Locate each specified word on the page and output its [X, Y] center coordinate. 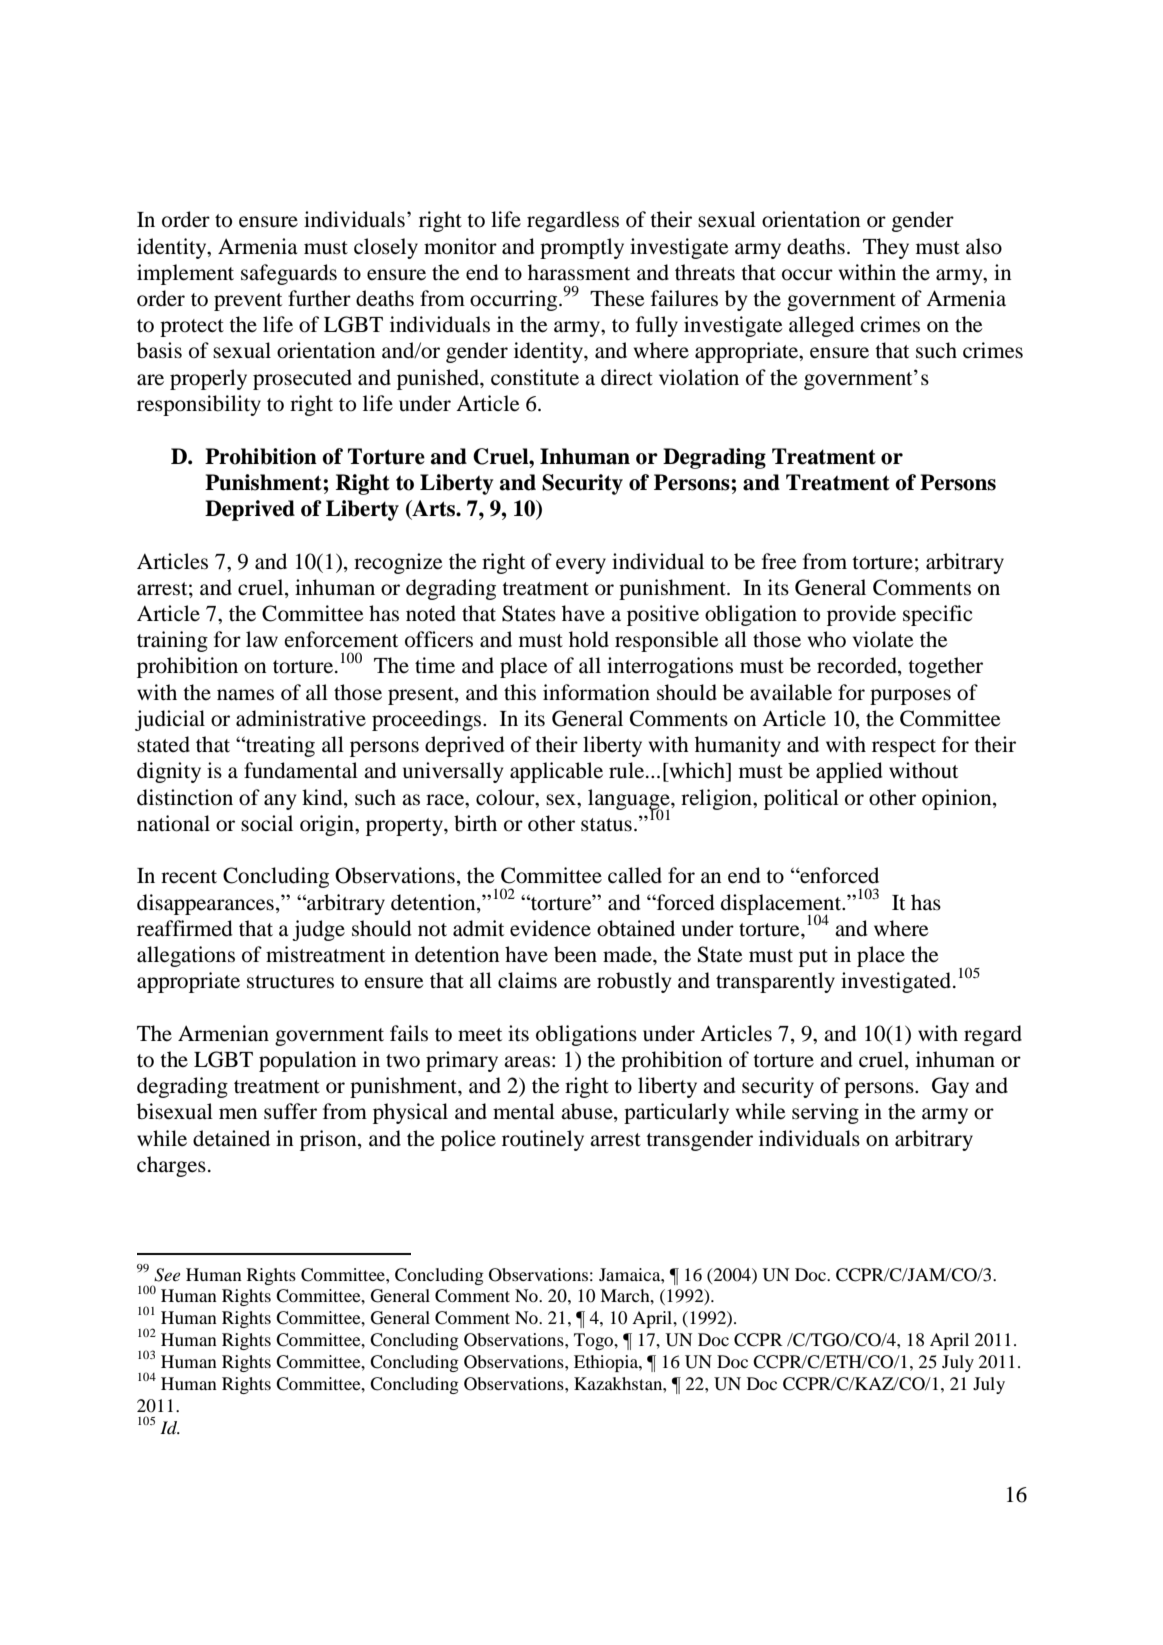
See [167, 1275]
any [280, 802]
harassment [579, 272]
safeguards [289, 274]
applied [849, 772]
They [886, 248]
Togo [595, 1341]
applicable [556, 772]
